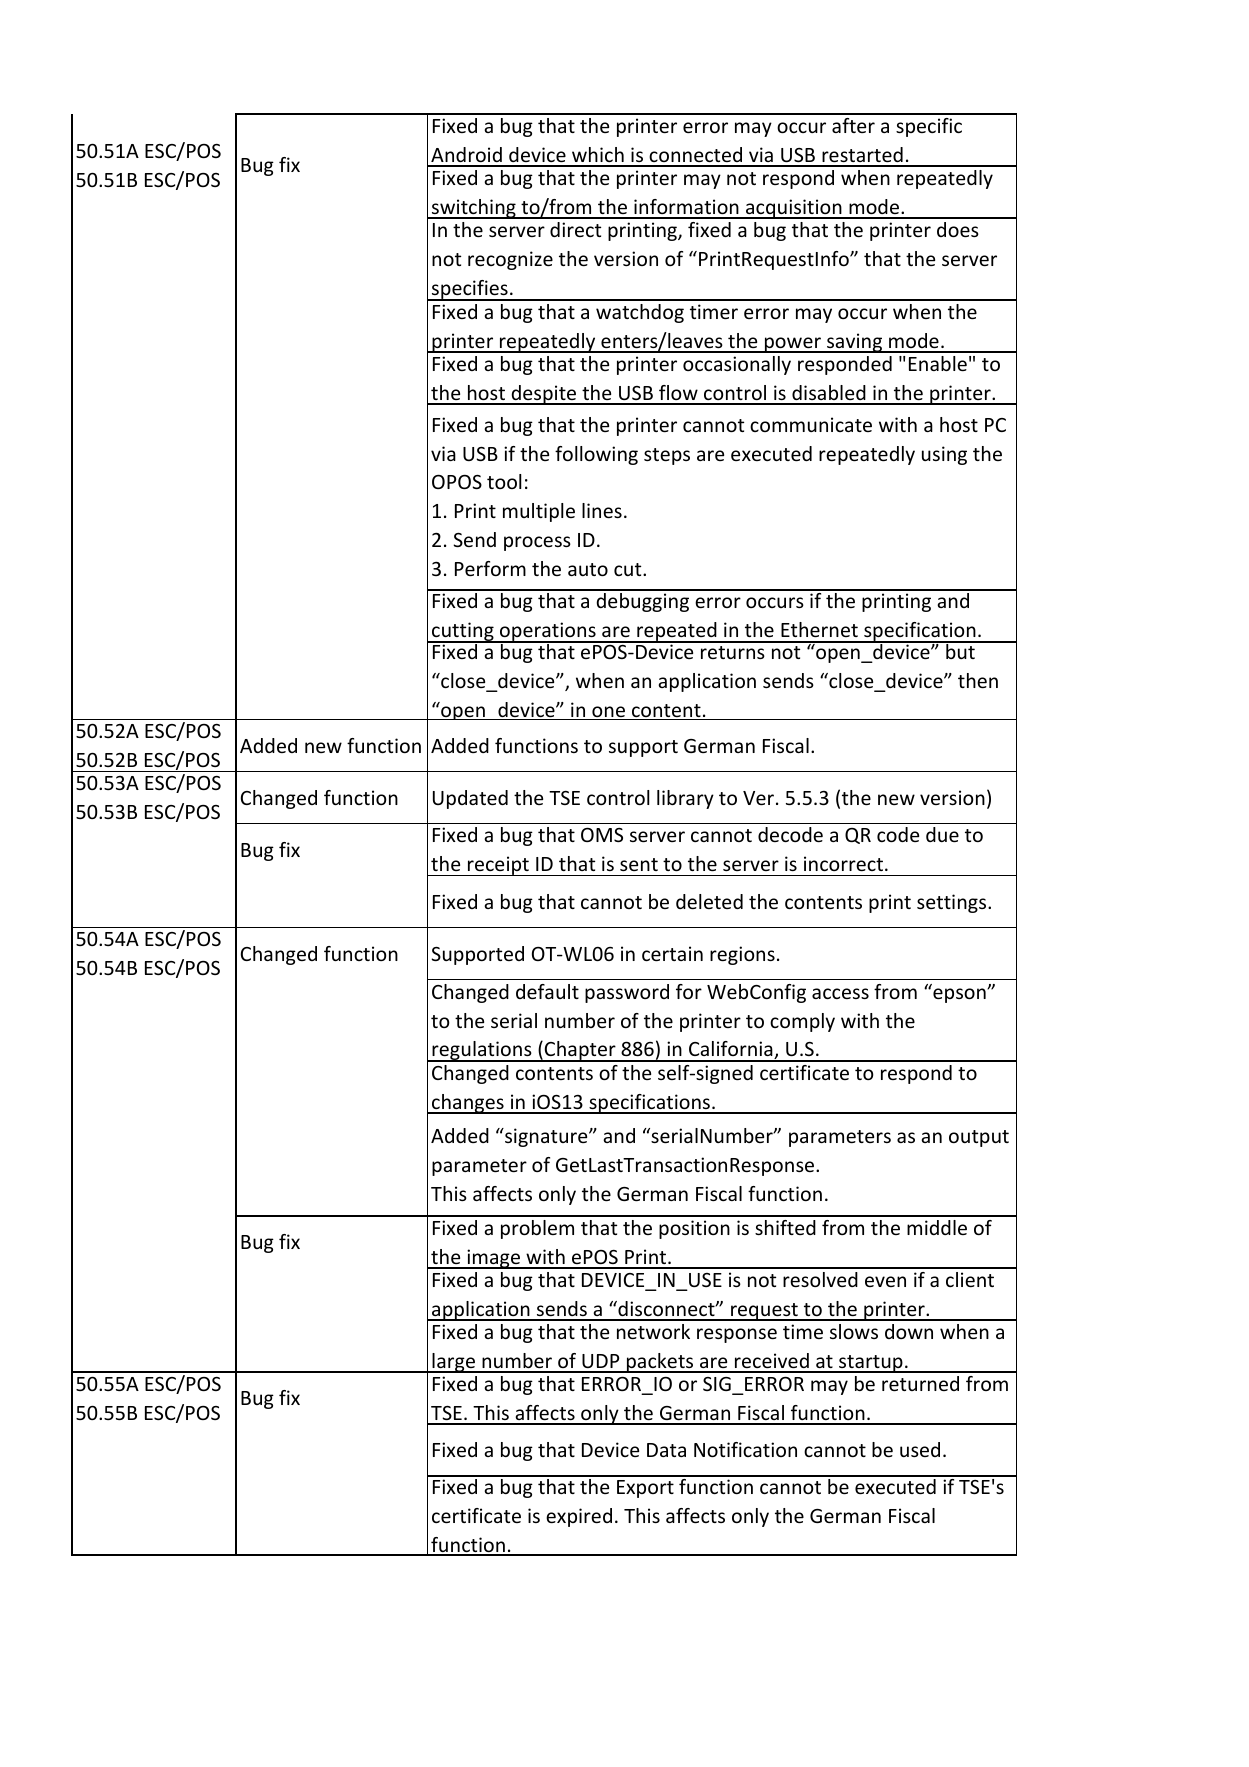 The height and width of the image is (1767, 1249). I want to click on Notification, so click(745, 1449).
